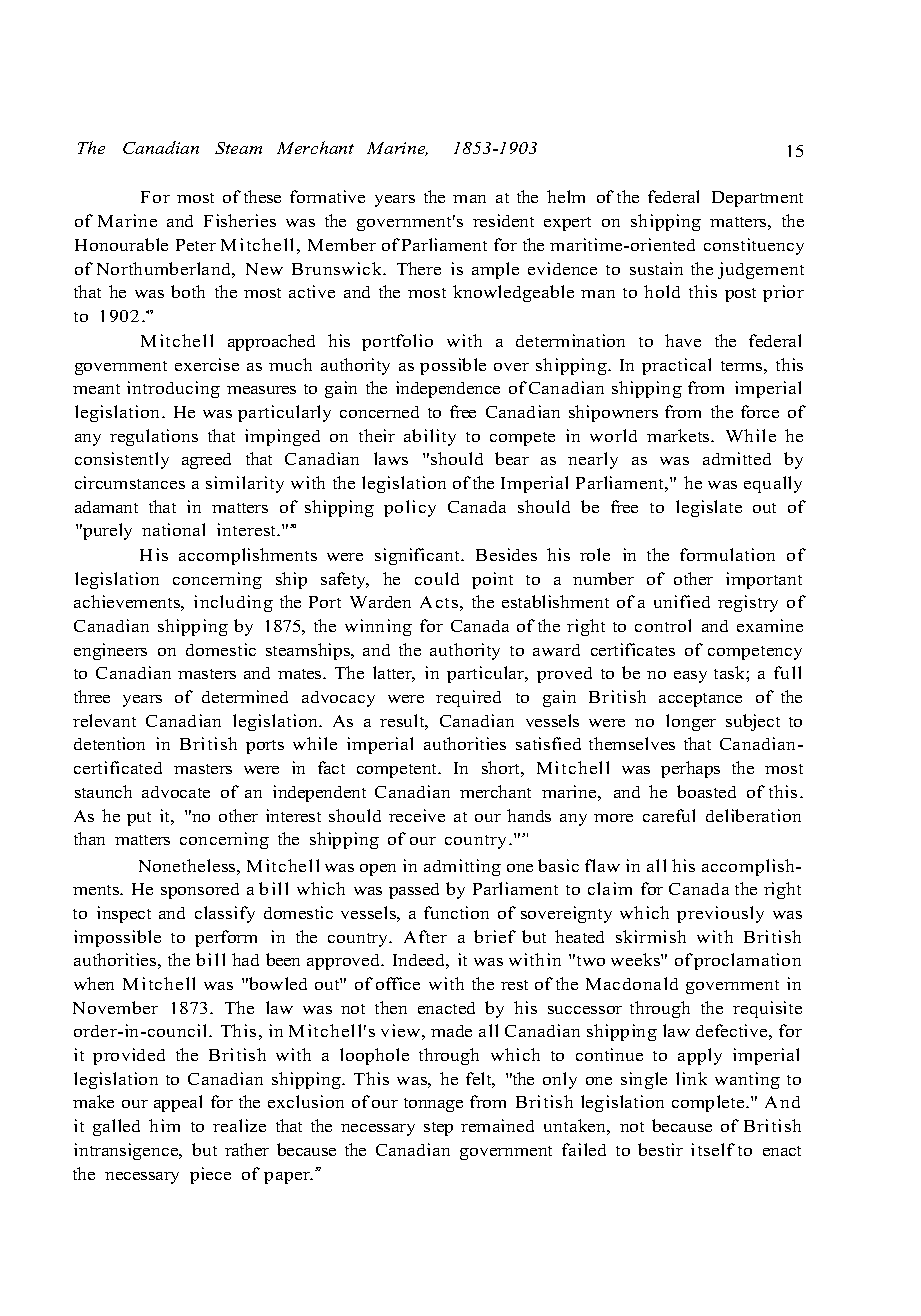 The image size is (921, 1316). I want to click on There, so click(419, 268).
